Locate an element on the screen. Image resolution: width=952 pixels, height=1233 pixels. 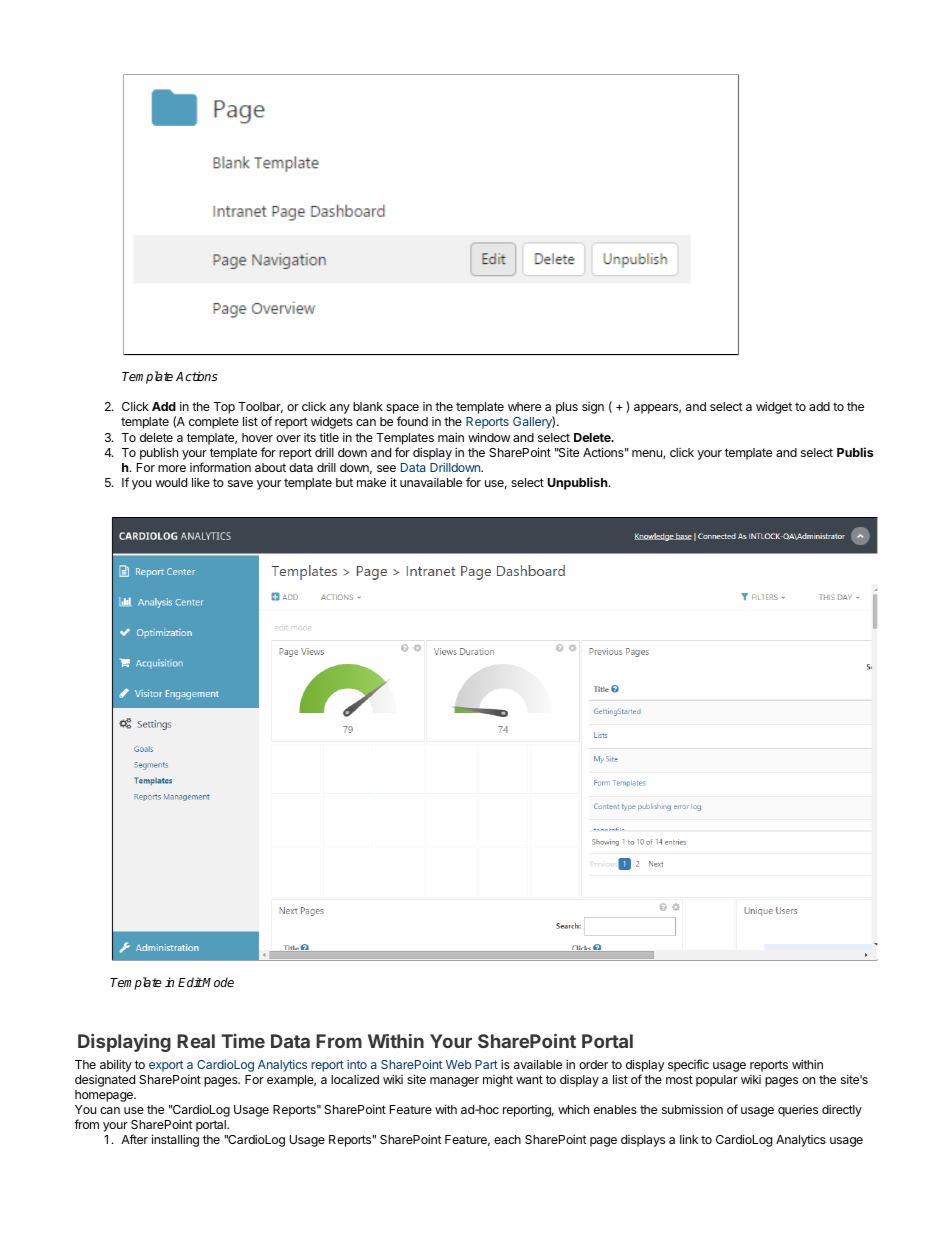
window is located at coordinates (489, 437).
